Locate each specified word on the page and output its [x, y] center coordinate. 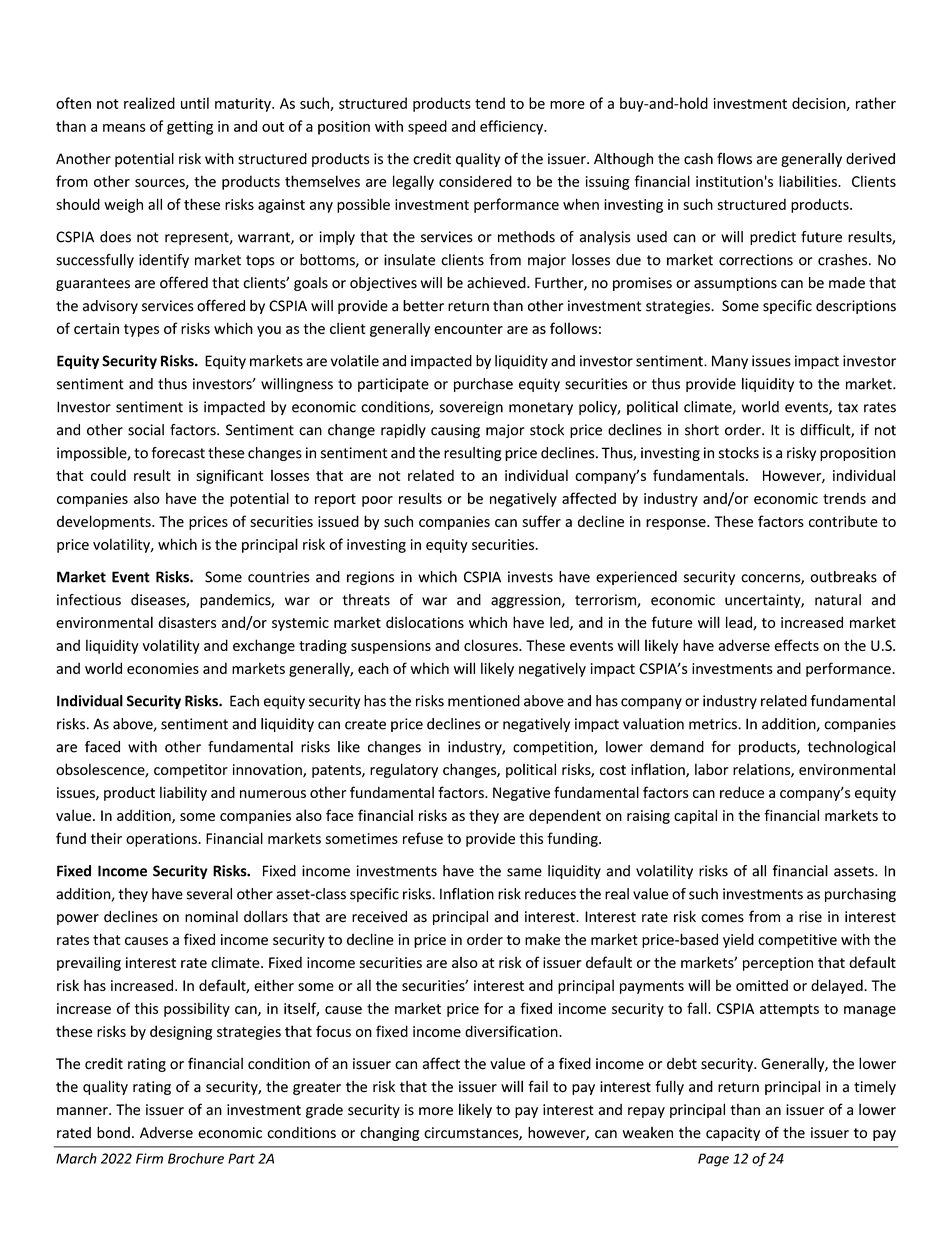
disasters [187, 622]
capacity [733, 1134]
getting [190, 128]
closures [492, 645]
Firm [149, 1158]
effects [797, 645]
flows [734, 158]
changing [389, 1133]
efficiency [513, 127]
